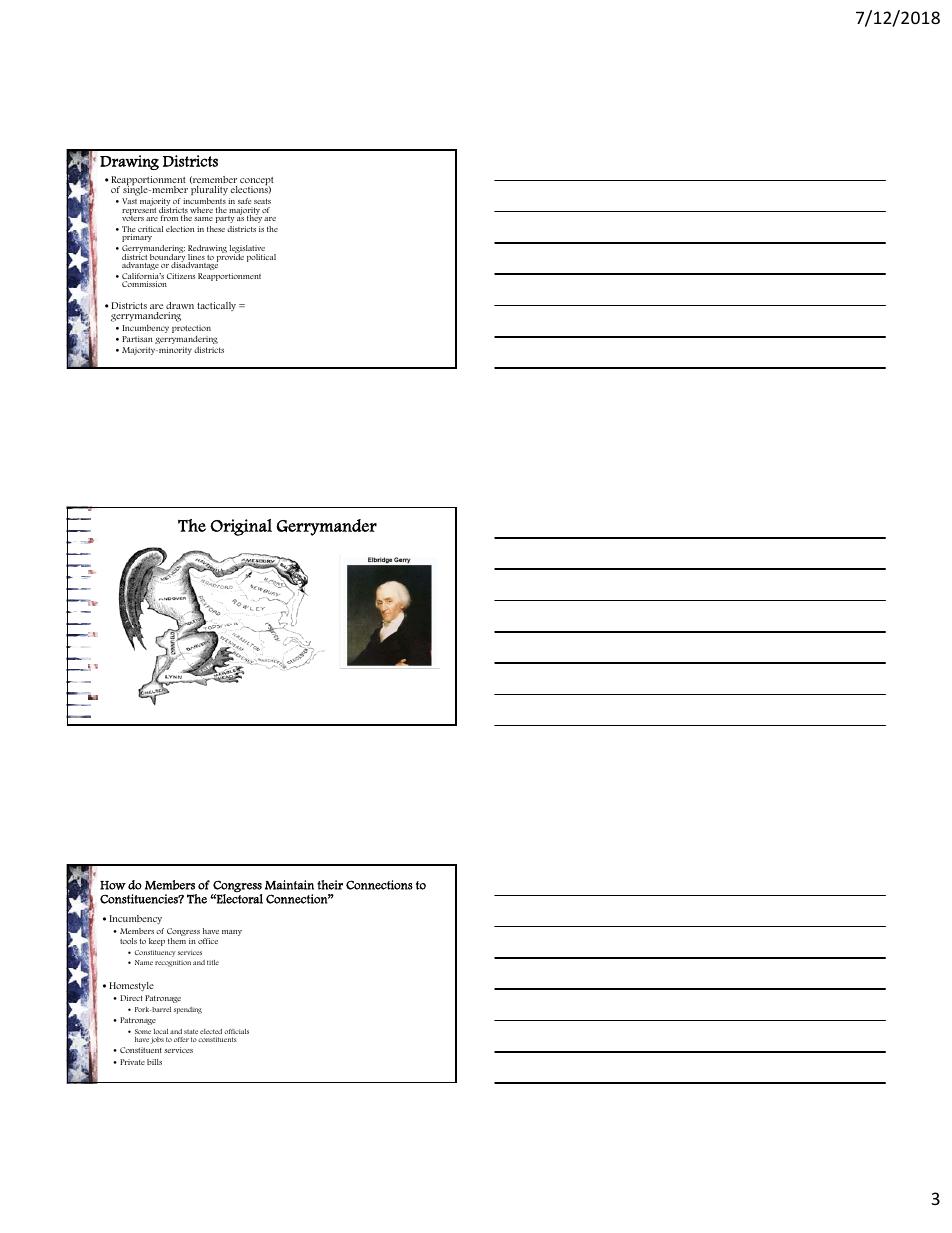  Describe the element at coordinates (236, 1031) in the document. I see `officials` at that location.
